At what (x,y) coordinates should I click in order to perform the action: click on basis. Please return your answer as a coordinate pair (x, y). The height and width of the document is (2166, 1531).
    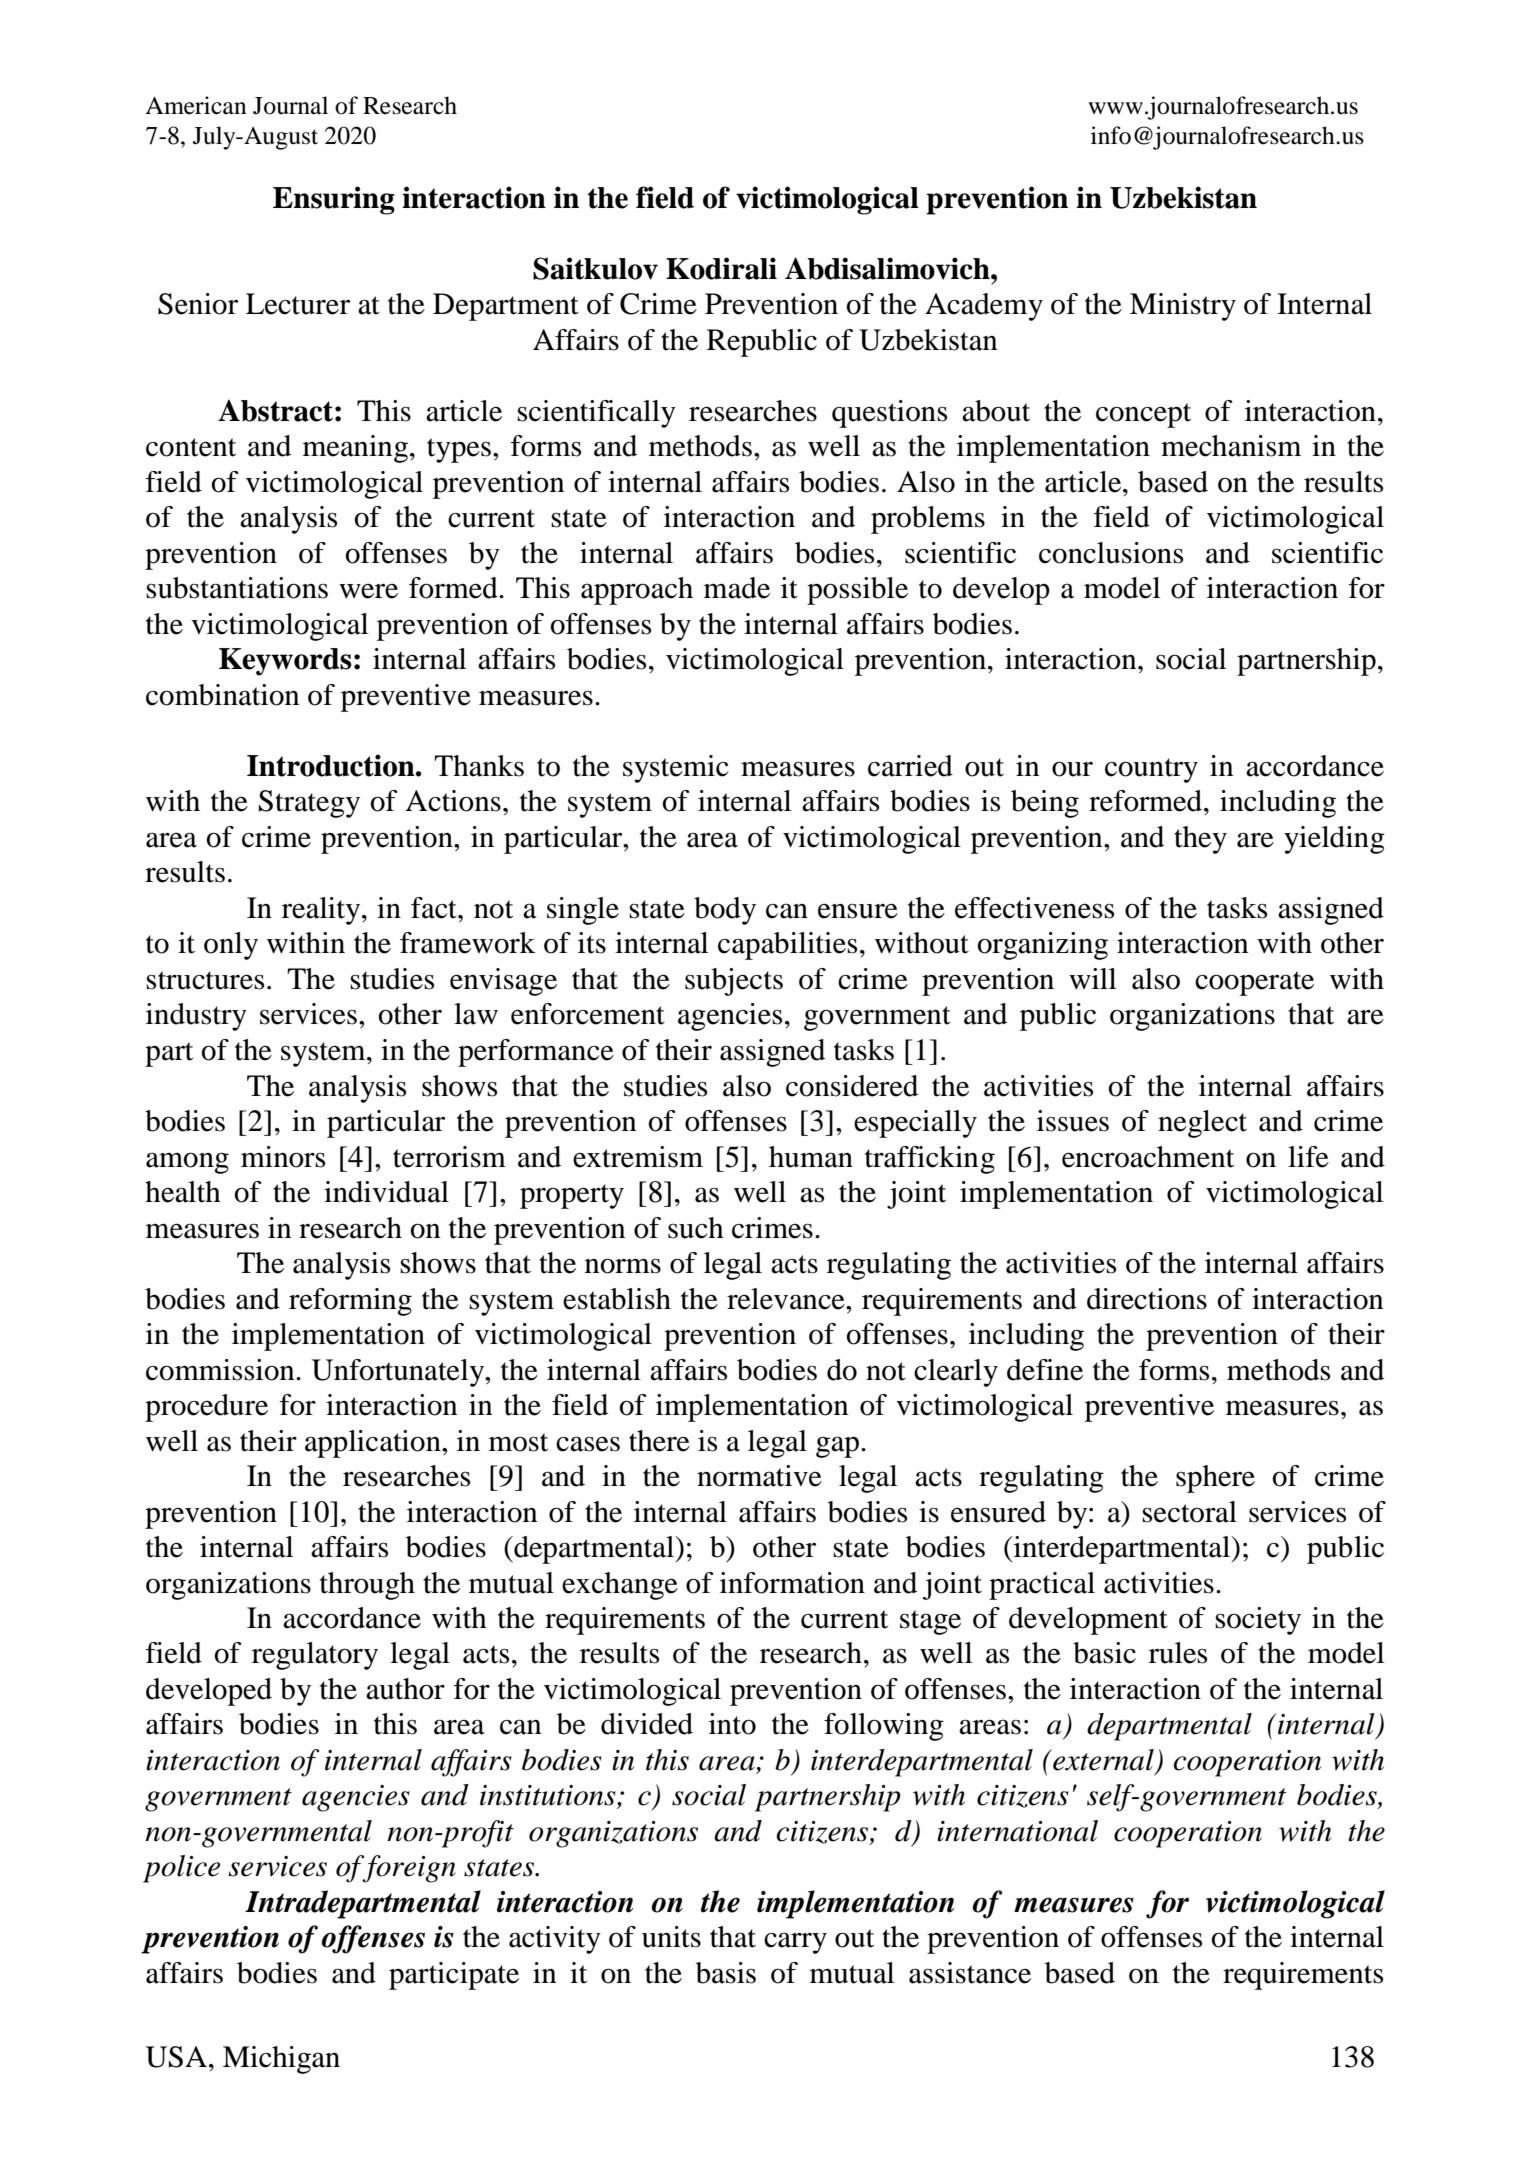
    Looking at the image, I should click on (726, 1973).
